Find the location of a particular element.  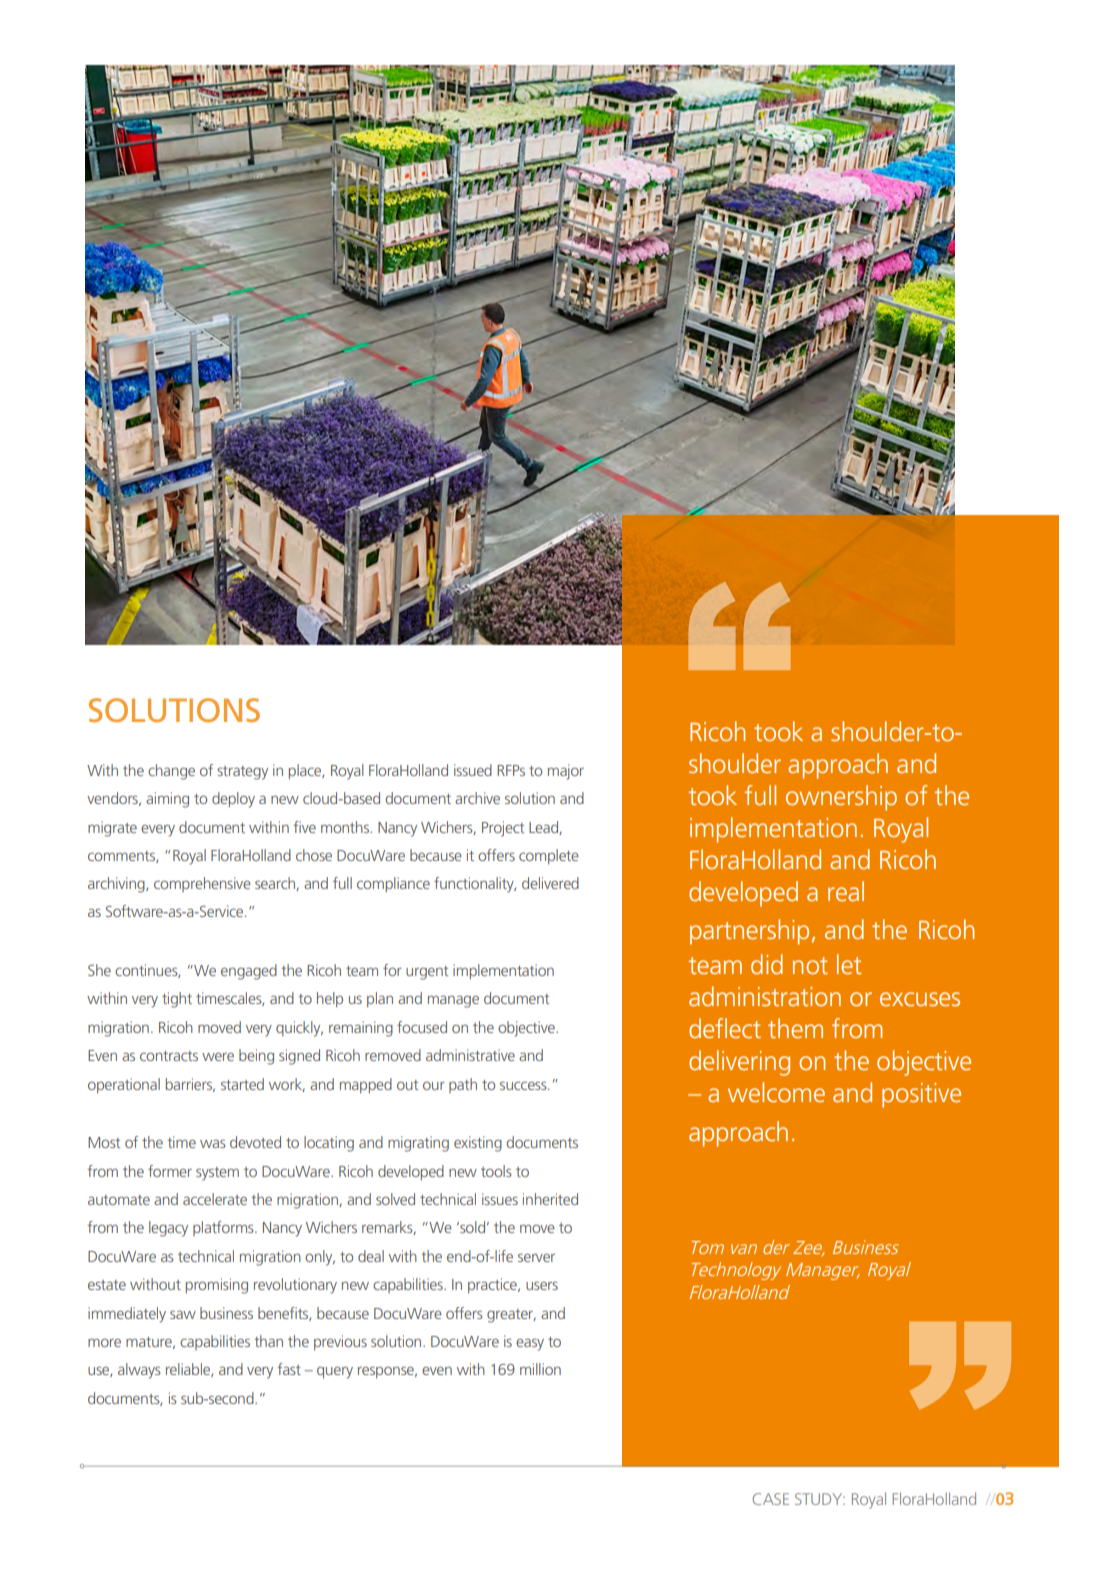

them is located at coordinates (795, 1028).
